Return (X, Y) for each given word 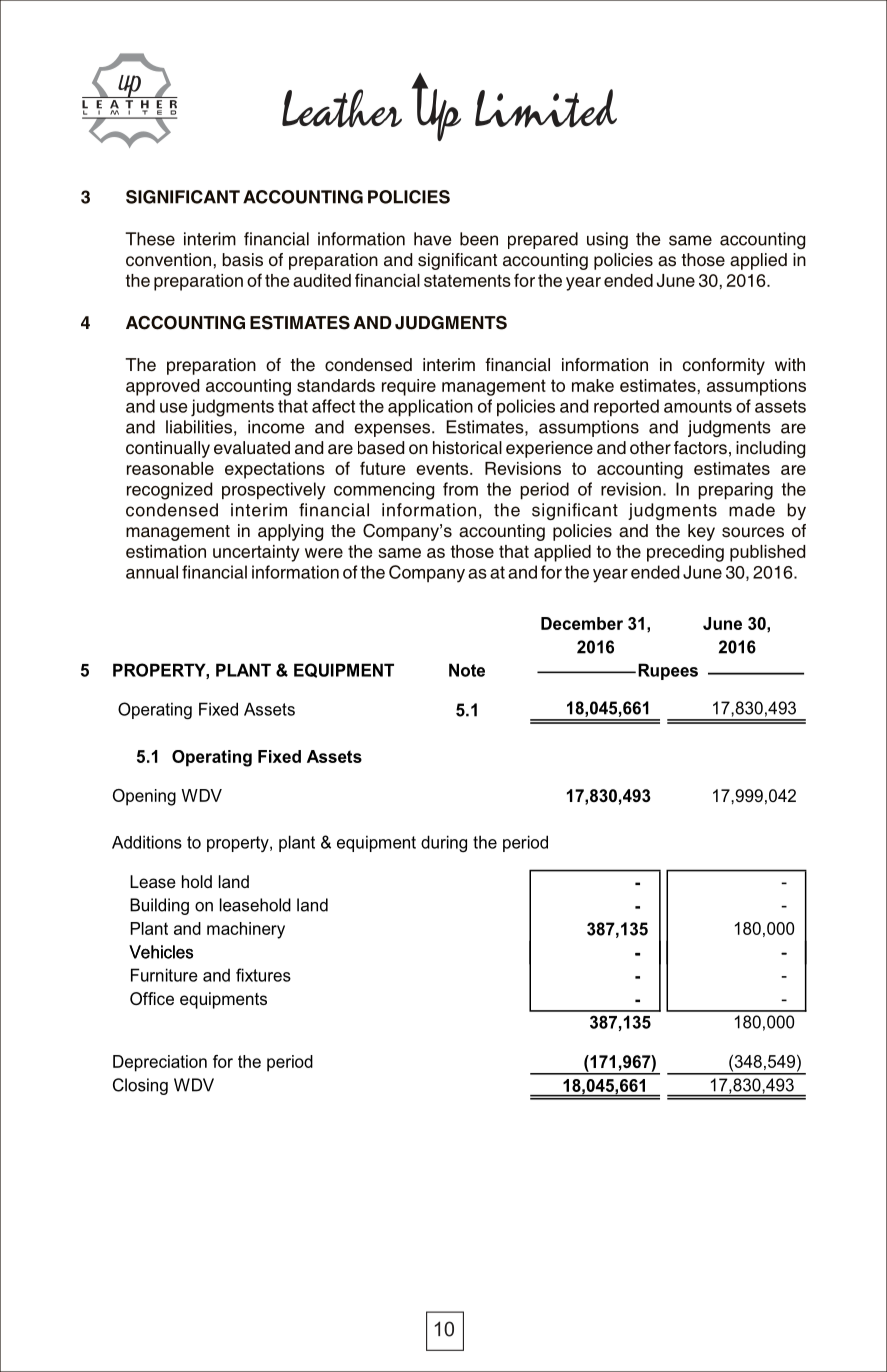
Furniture (164, 975)
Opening (144, 797)
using (607, 240)
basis (242, 260)
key (701, 532)
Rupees (668, 671)
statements (467, 280)
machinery (246, 930)
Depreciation (160, 1063)
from (460, 489)
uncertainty (256, 553)
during (444, 844)
